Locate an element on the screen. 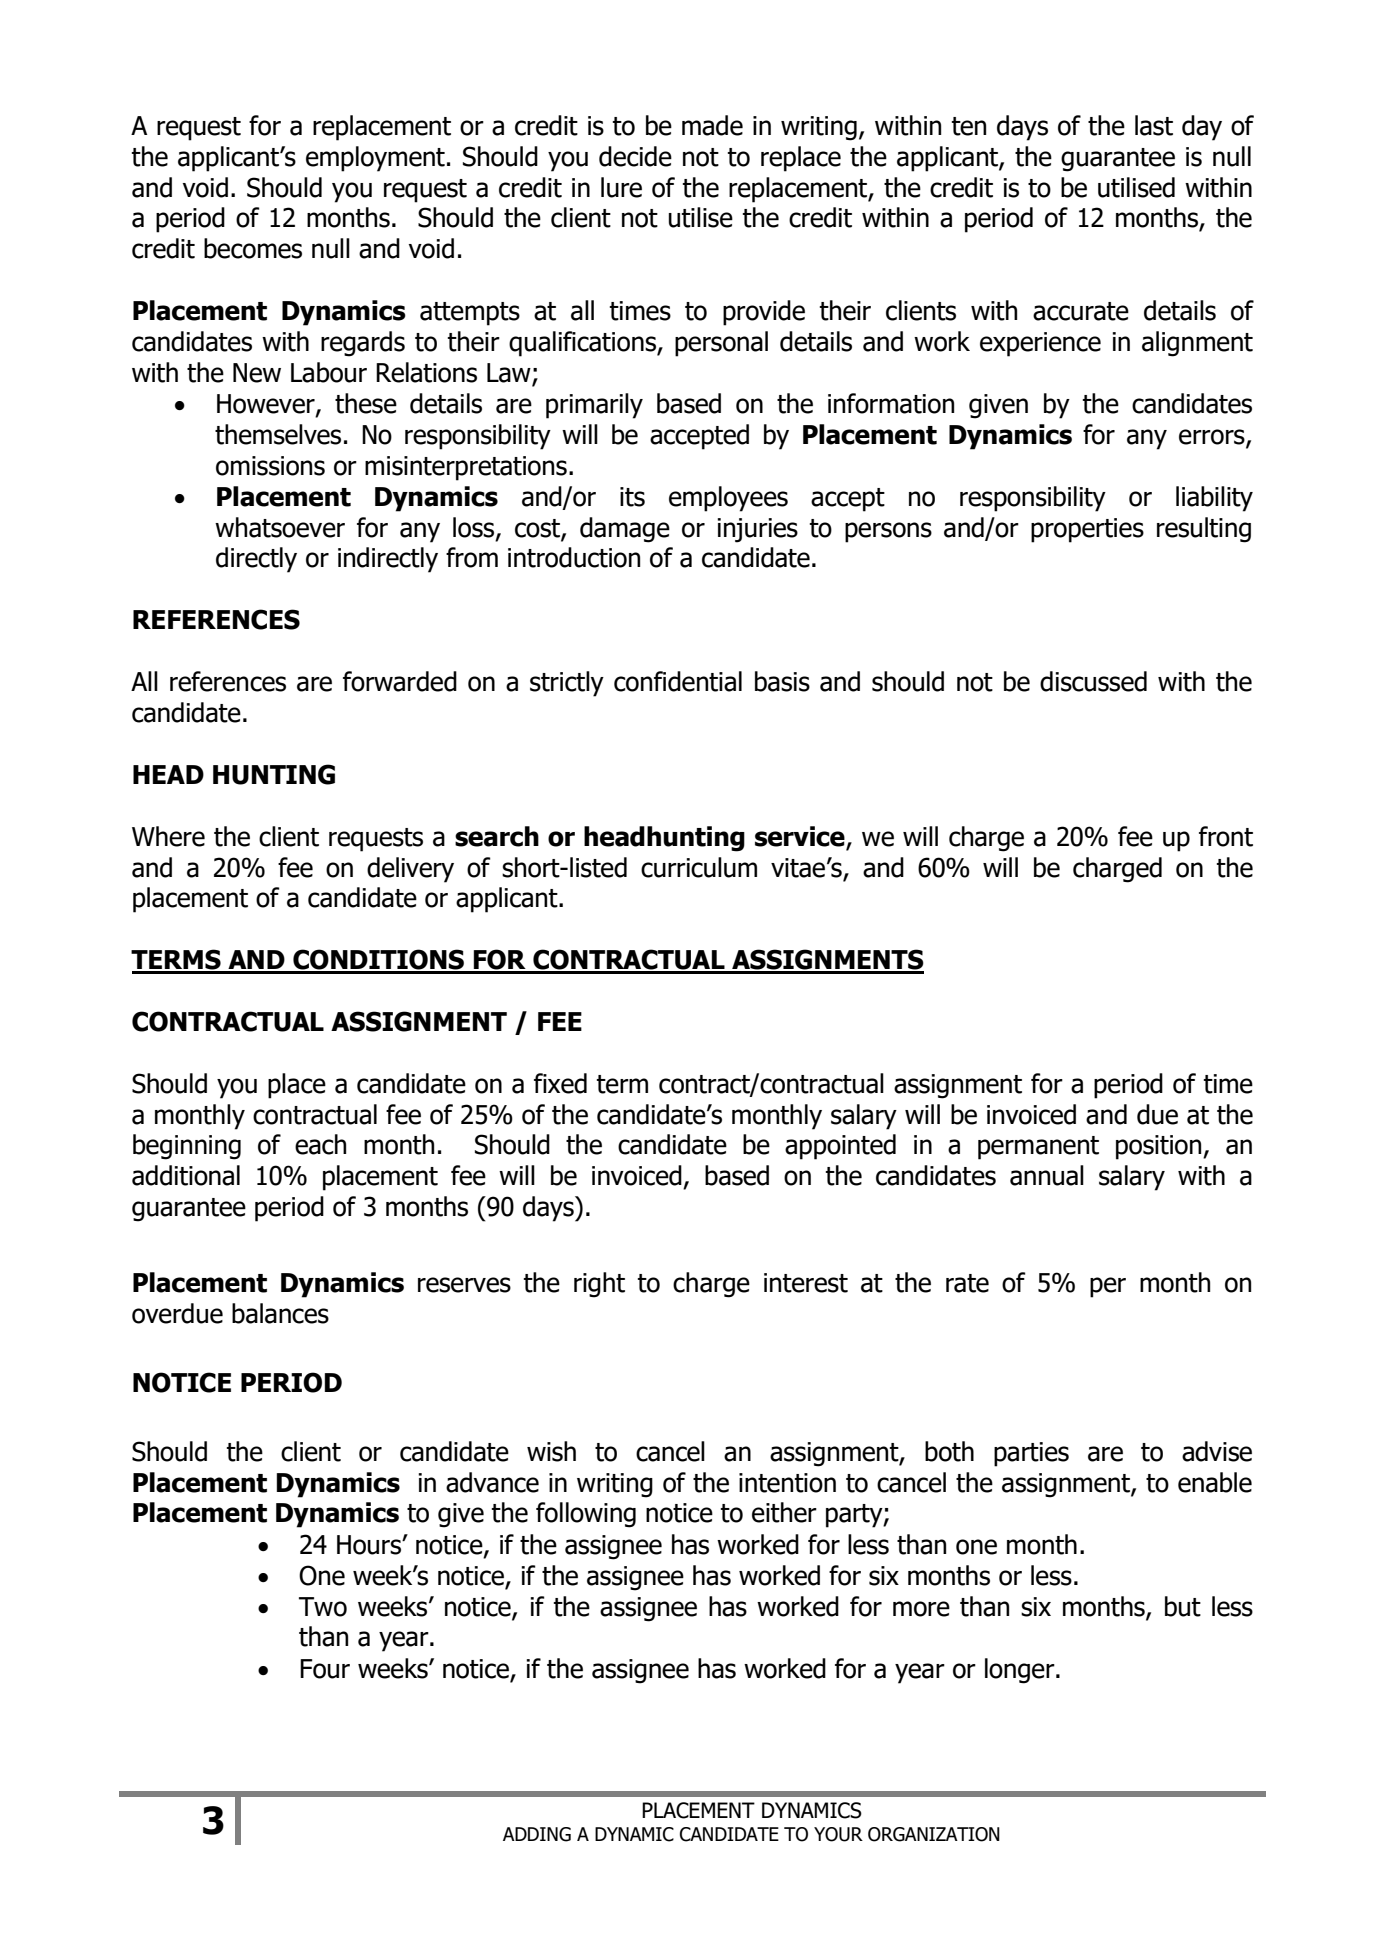 This screenshot has height=1959, width=1385. permanent is located at coordinates (1038, 1148).
